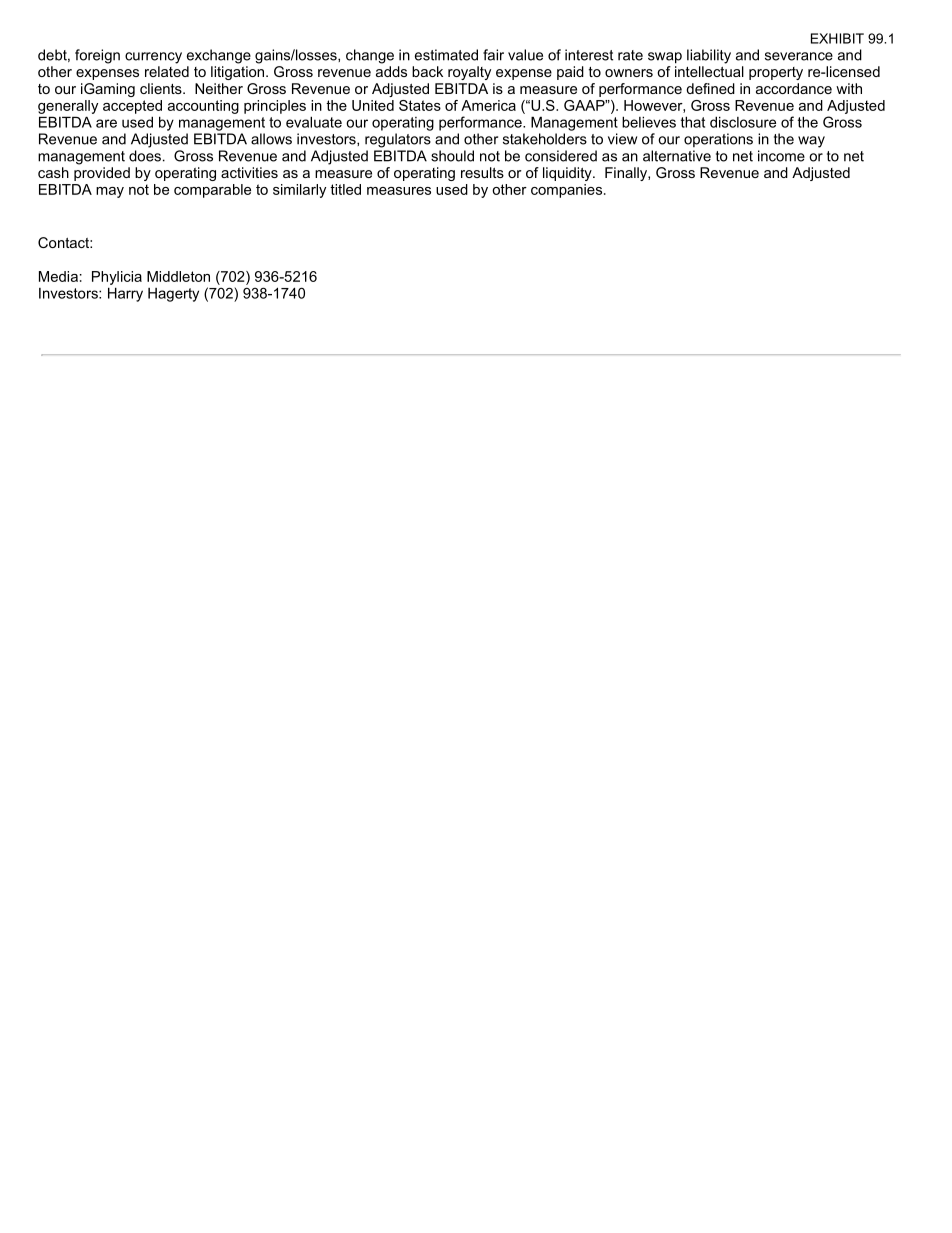 Image resolution: width=952 pixels, height=1233 pixels. I want to click on liability, so click(709, 56).
